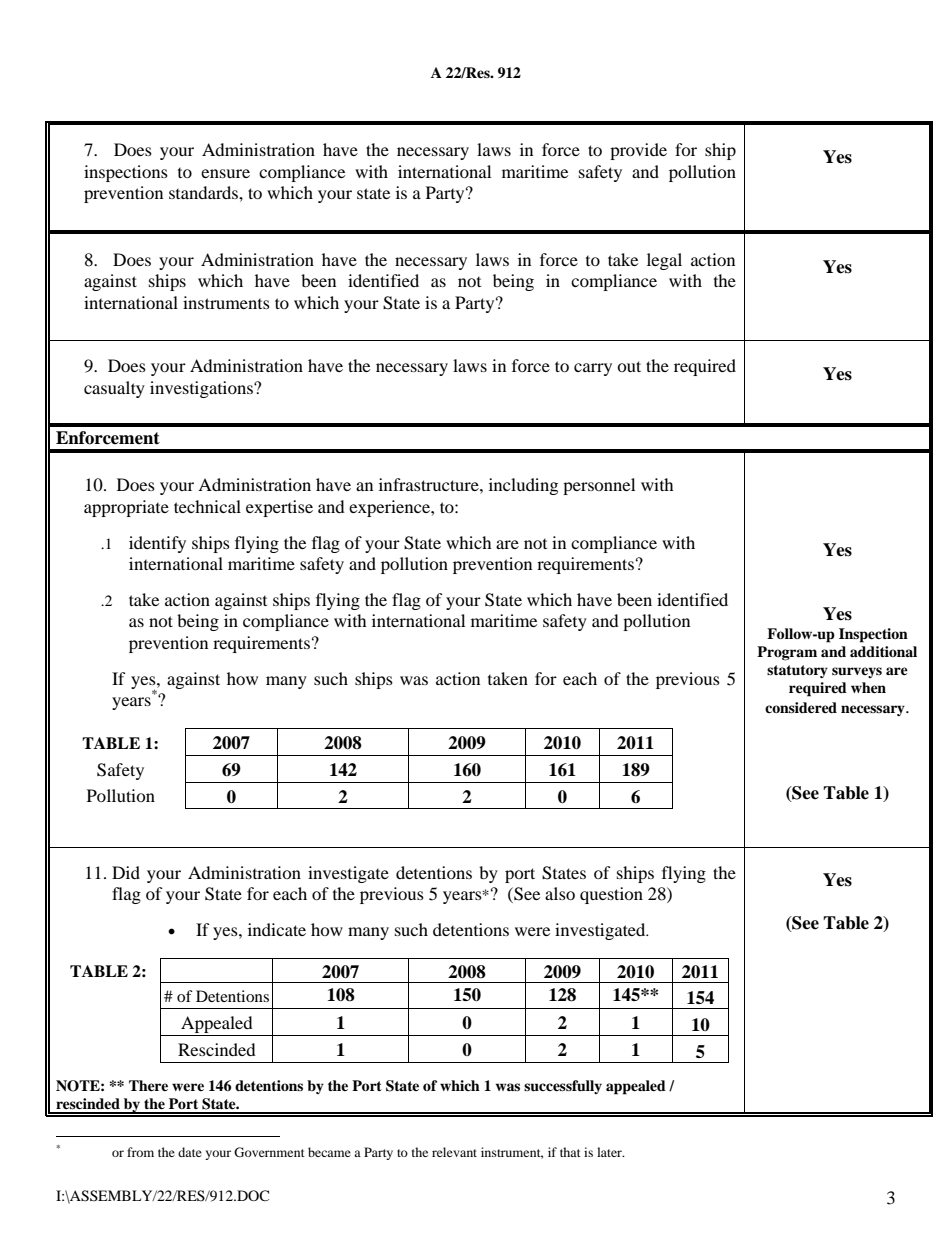 Image resolution: width=952 pixels, height=1233 pixels. What do you see at coordinates (225, 173) in the document?
I see `ensure` at bounding box center [225, 173].
